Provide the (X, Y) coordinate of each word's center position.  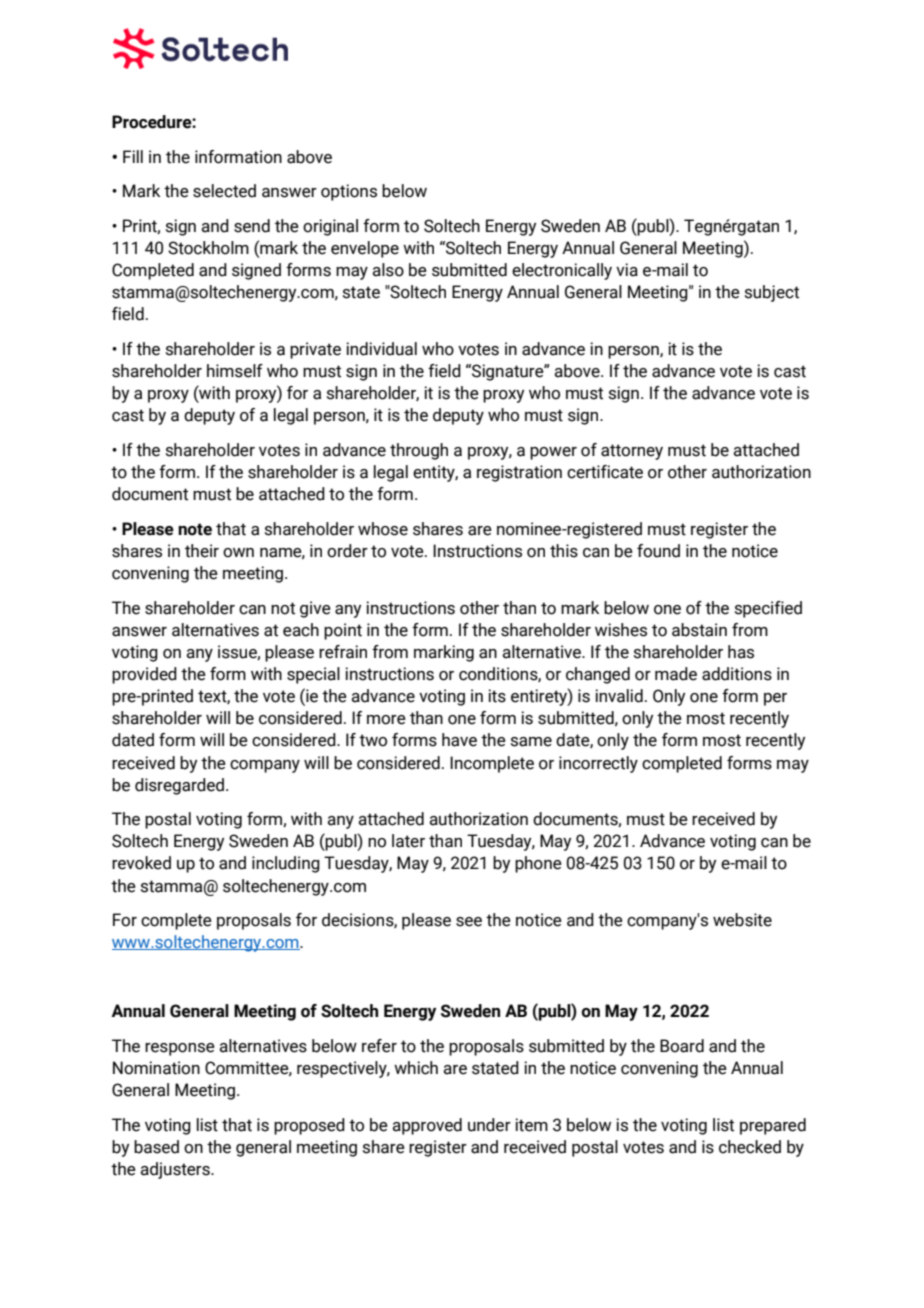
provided (144, 675)
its (497, 696)
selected (224, 191)
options (349, 192)
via (627, 270)
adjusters (176, 1170)
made (676, 674)
